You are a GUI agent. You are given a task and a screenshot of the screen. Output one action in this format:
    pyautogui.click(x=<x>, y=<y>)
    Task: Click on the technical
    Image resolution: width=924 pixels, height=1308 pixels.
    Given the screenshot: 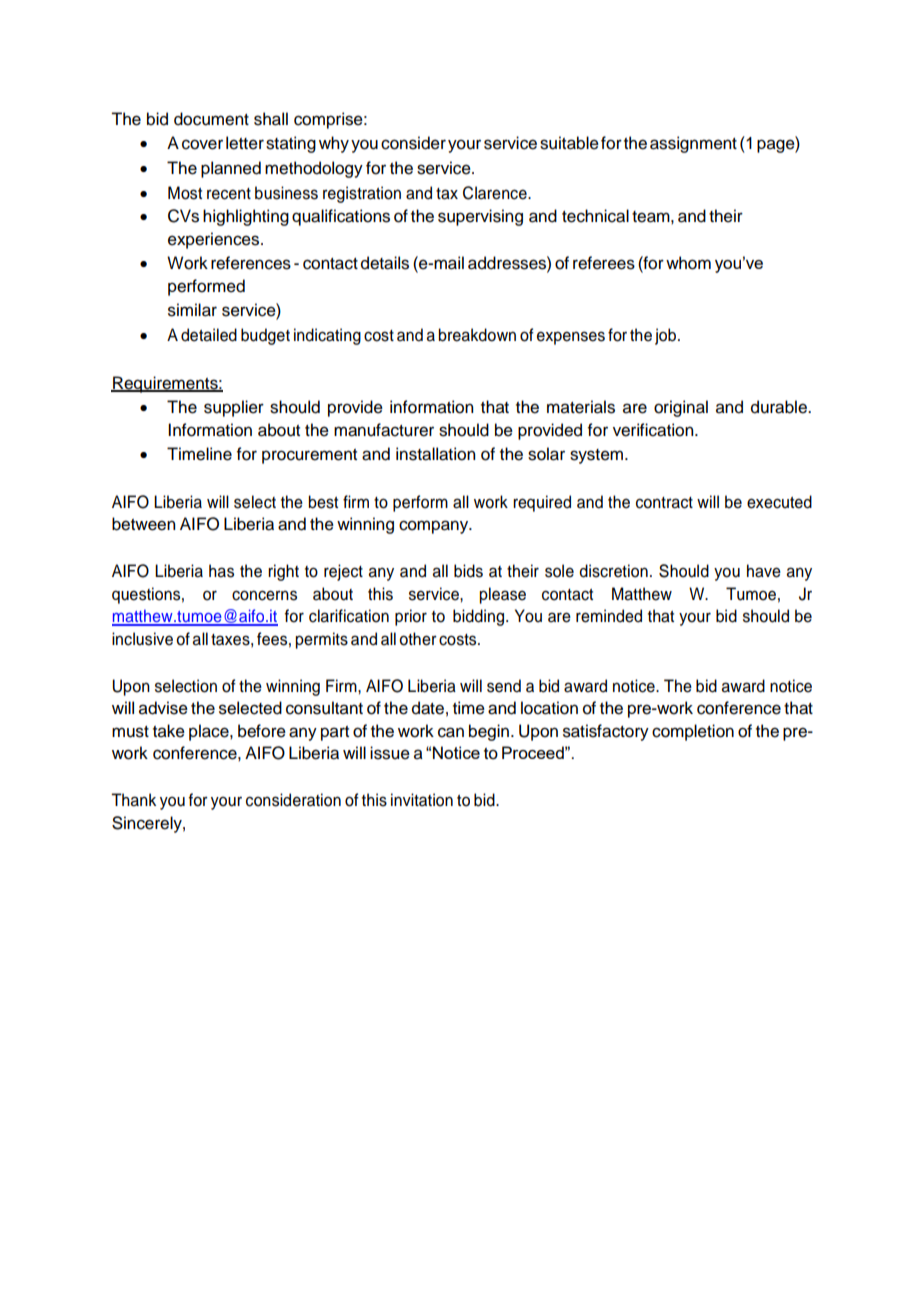 What is the action you would take?
    pyautogui.click(x=595, y=216)
